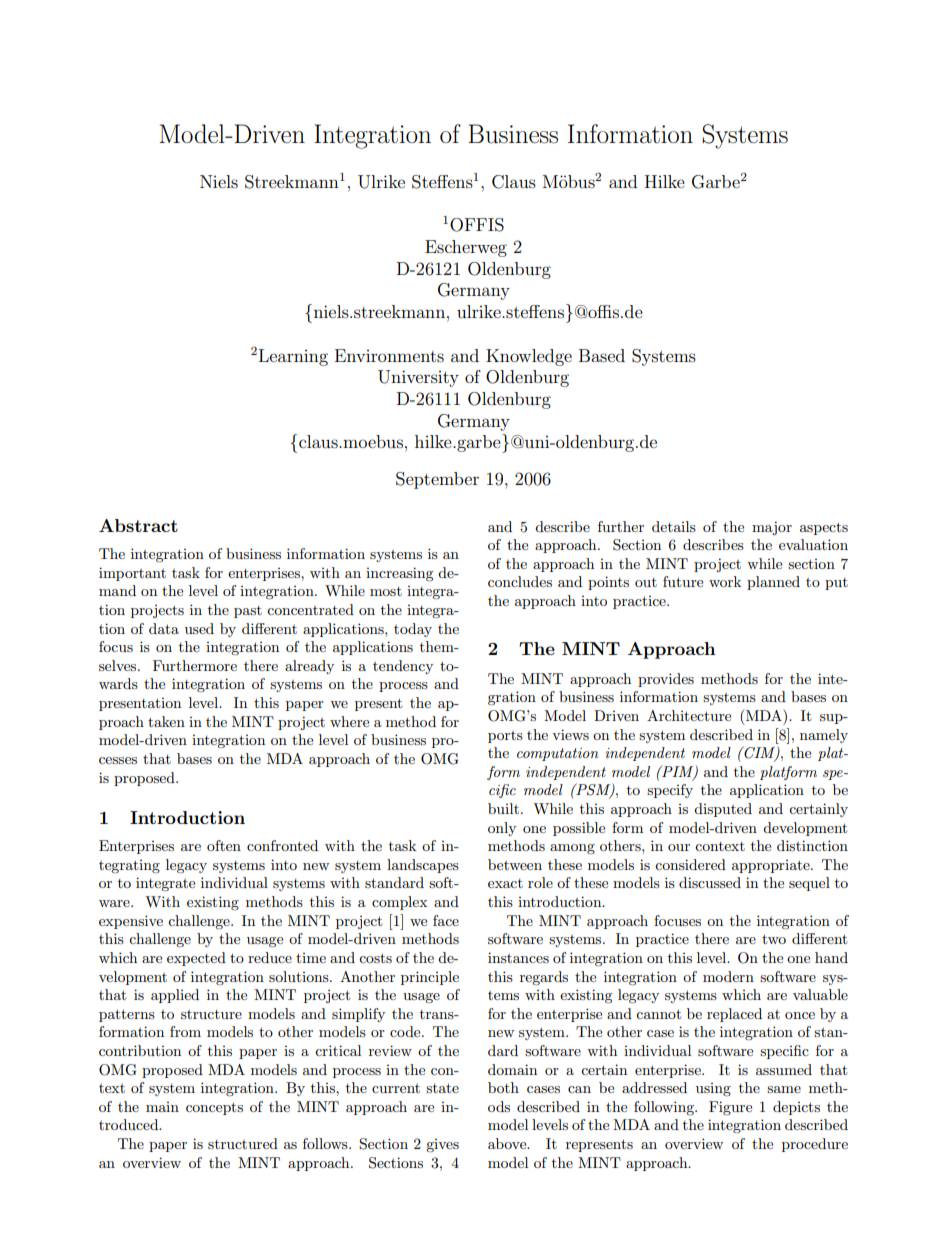 This screenshot has height=1233, width=952. What do you see at coordinates (730, 1108) in the screenshot?
I see `Figure` at bounding box center [730, 1108].
